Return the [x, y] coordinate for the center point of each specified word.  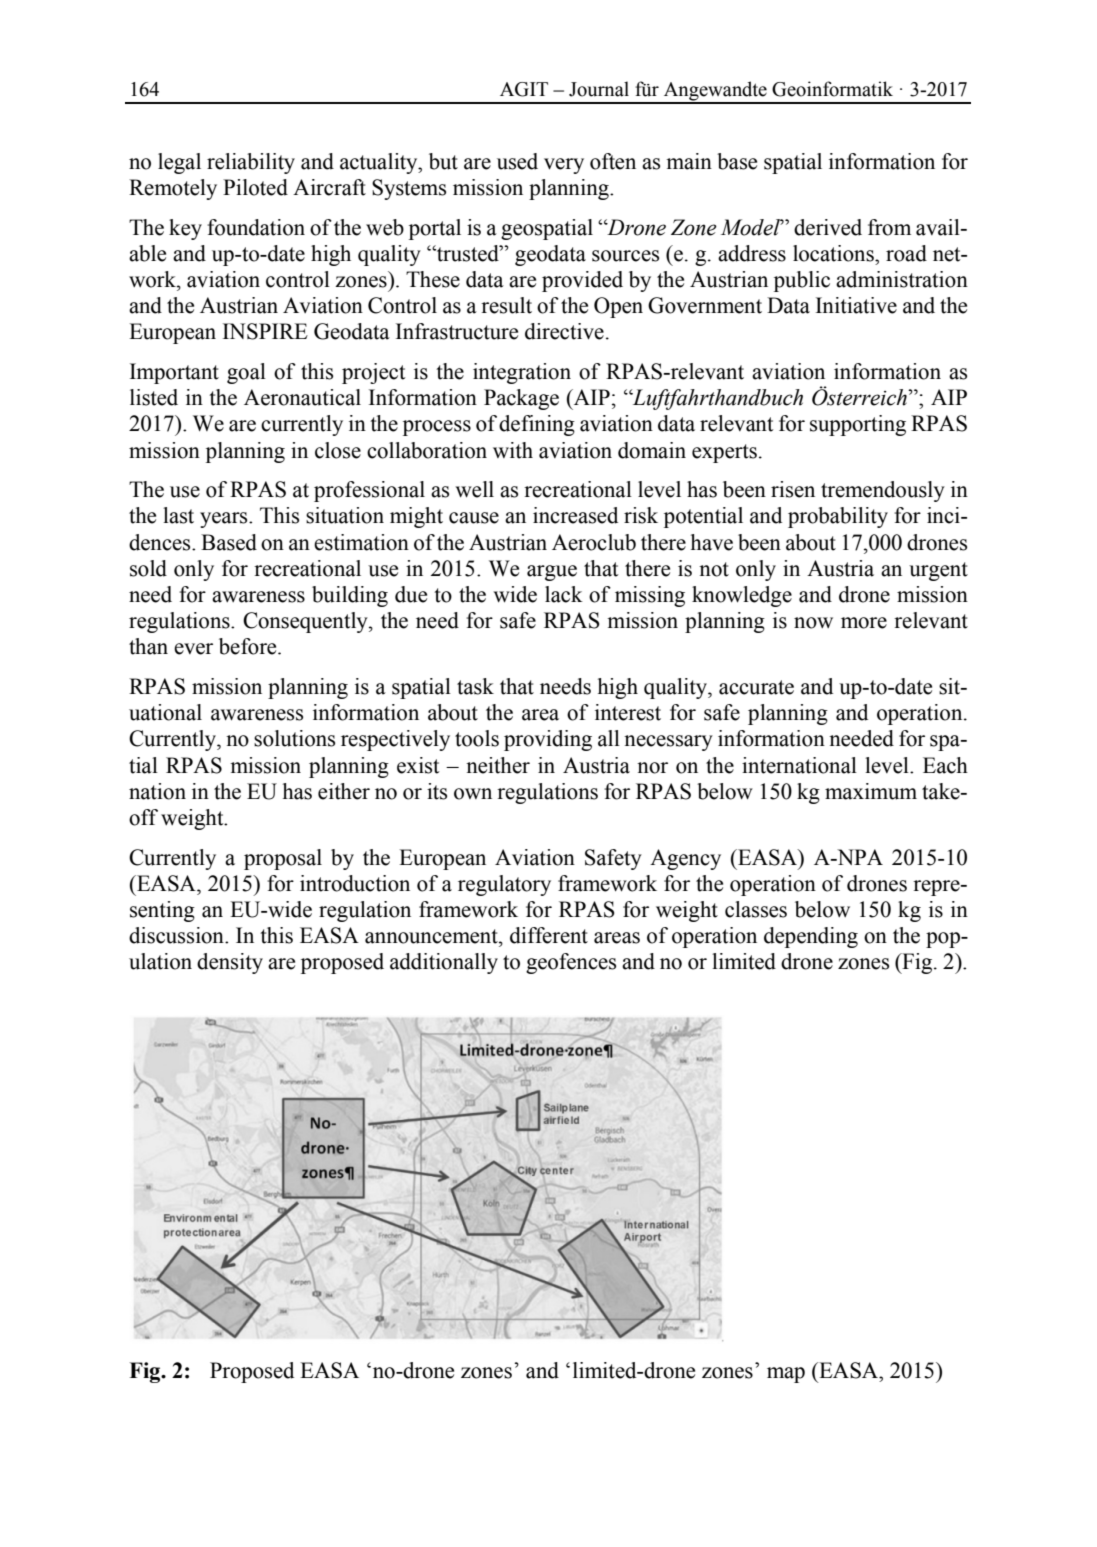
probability [838, 517]
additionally [444, 963]
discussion [177, 935]
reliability [251, 163]
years [225, 520]
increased [575, 515]
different [549, 935]
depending [811, 937]
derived [828, 227]
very [564, 166]
